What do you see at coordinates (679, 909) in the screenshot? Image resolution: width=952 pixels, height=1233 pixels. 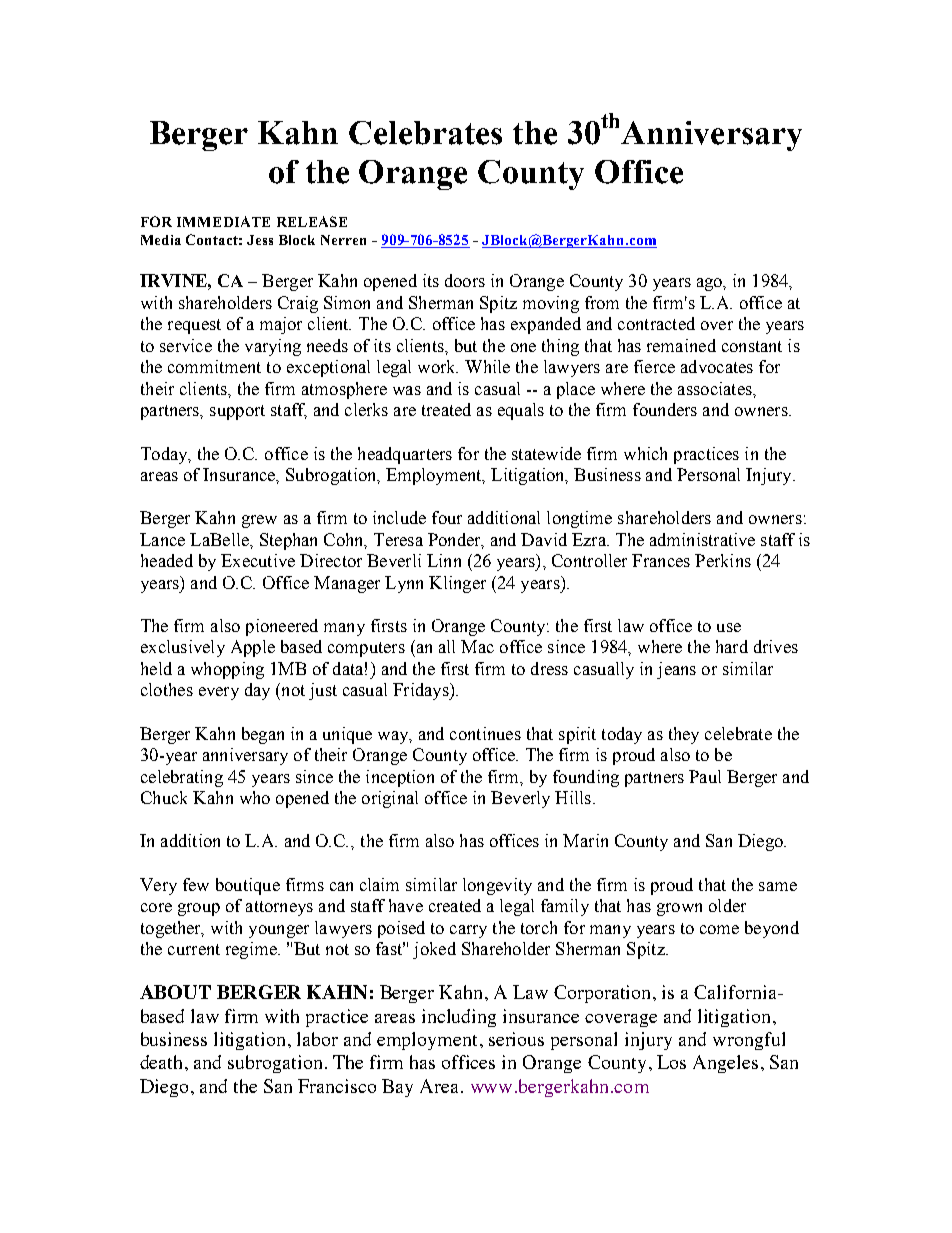 I see `grown` at bounding box center [679, 909].
